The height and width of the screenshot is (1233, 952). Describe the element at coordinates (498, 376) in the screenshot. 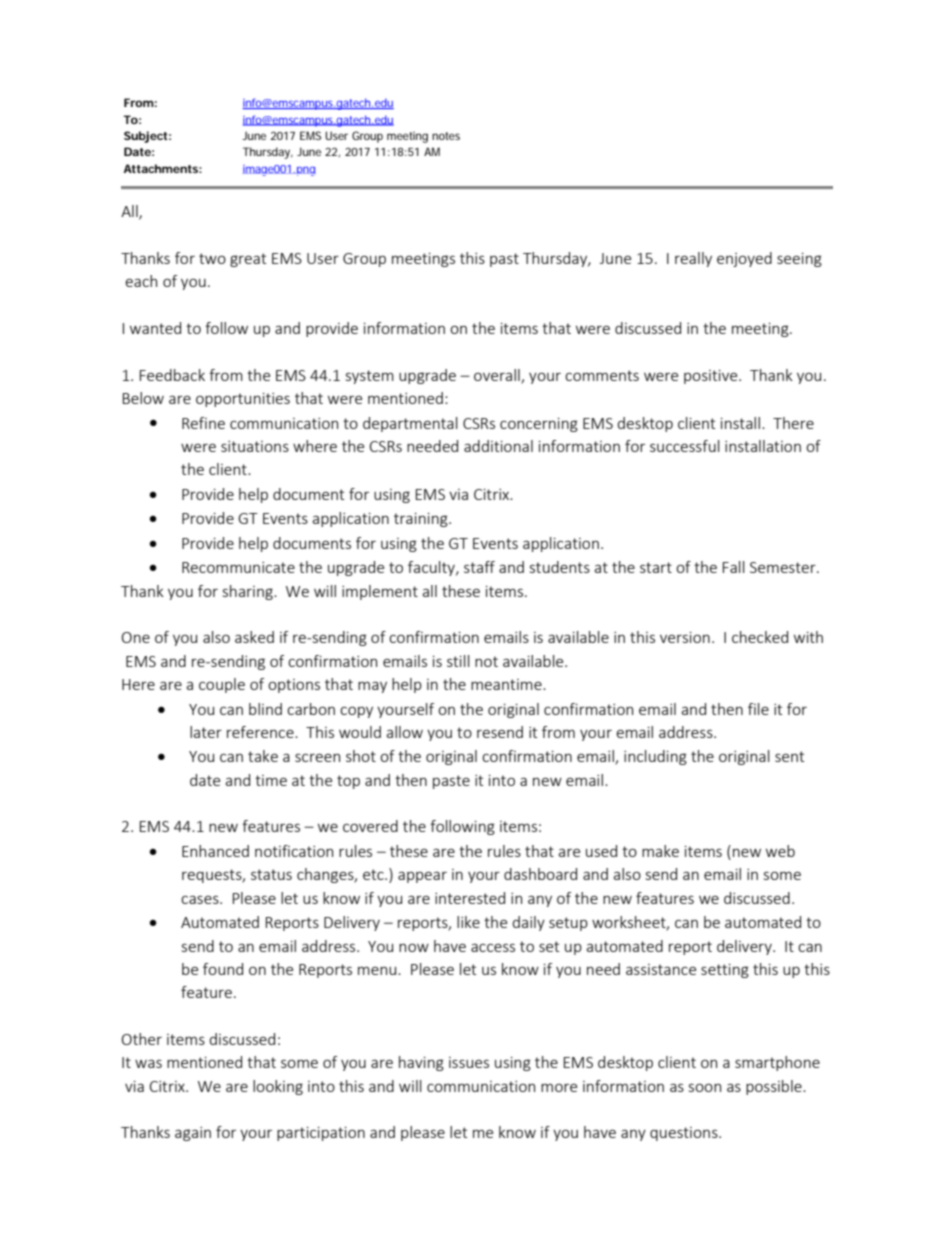

I see `overall` at that location.
